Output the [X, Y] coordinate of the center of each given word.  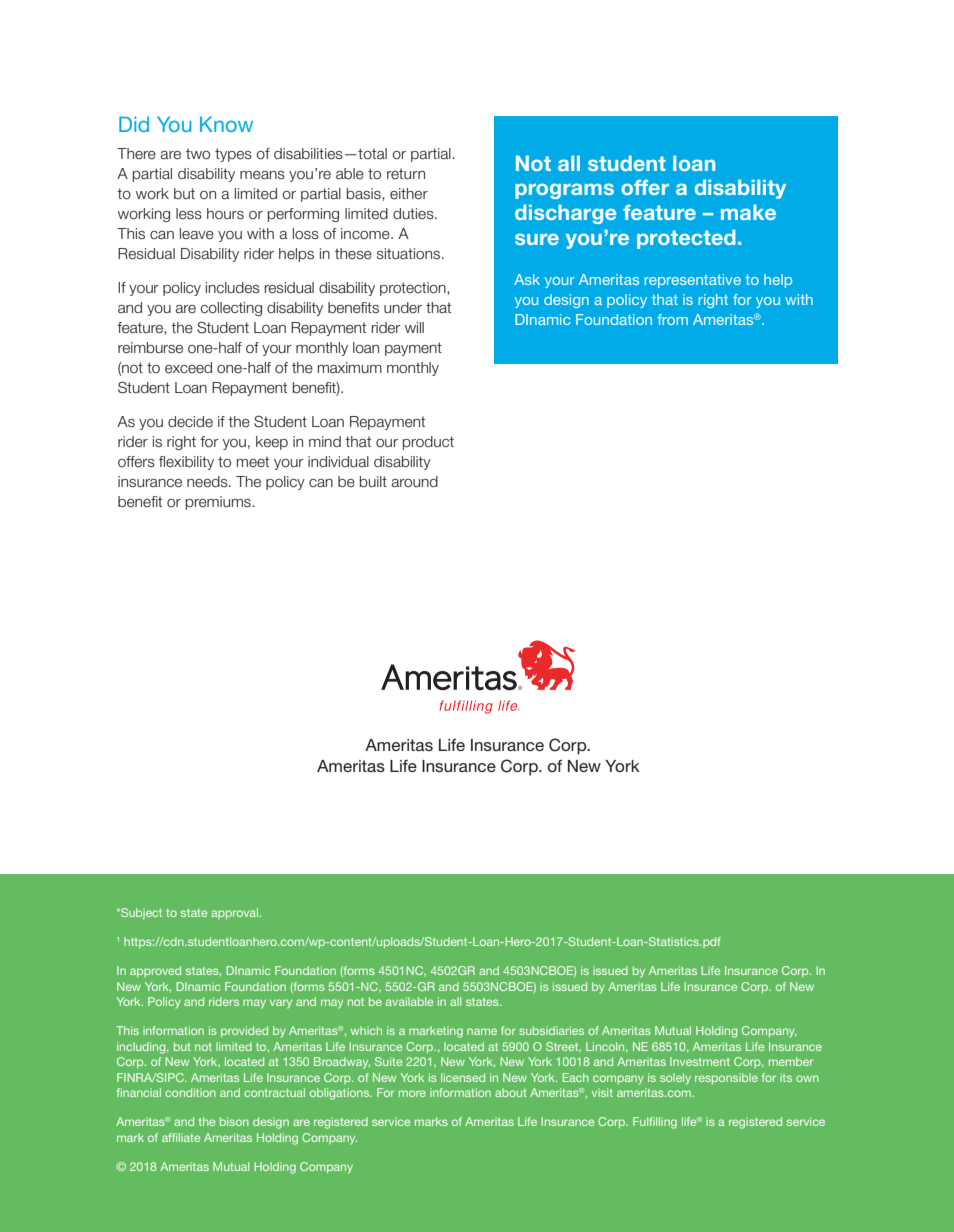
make [748, 212]
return [406, 174]
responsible [726, 1078]
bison [234, 1121]
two [198, 154]
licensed [463, 1077]
